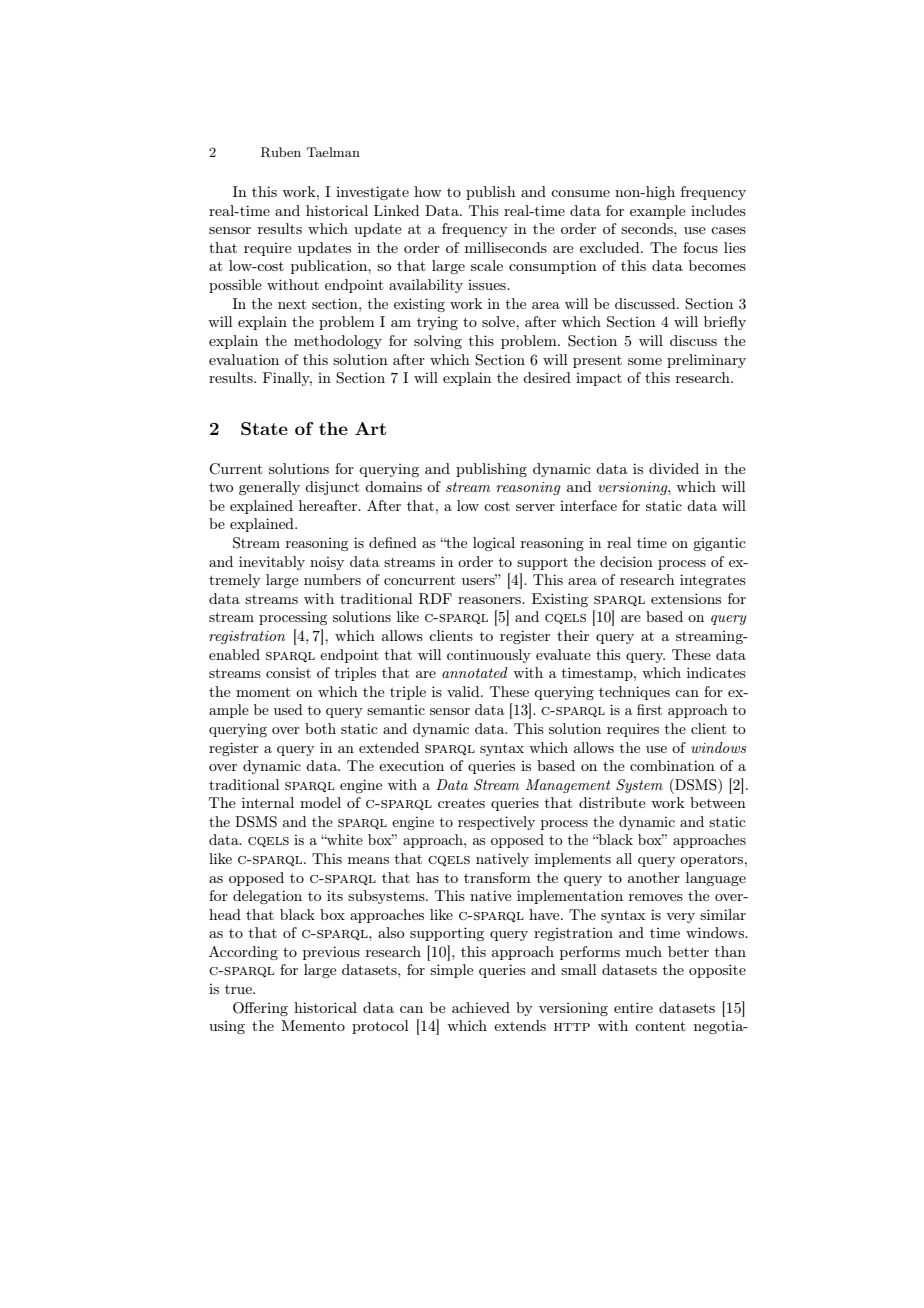  Describe the element at coordinates (654, 877) in the screenshot. I see `another` at that location.
